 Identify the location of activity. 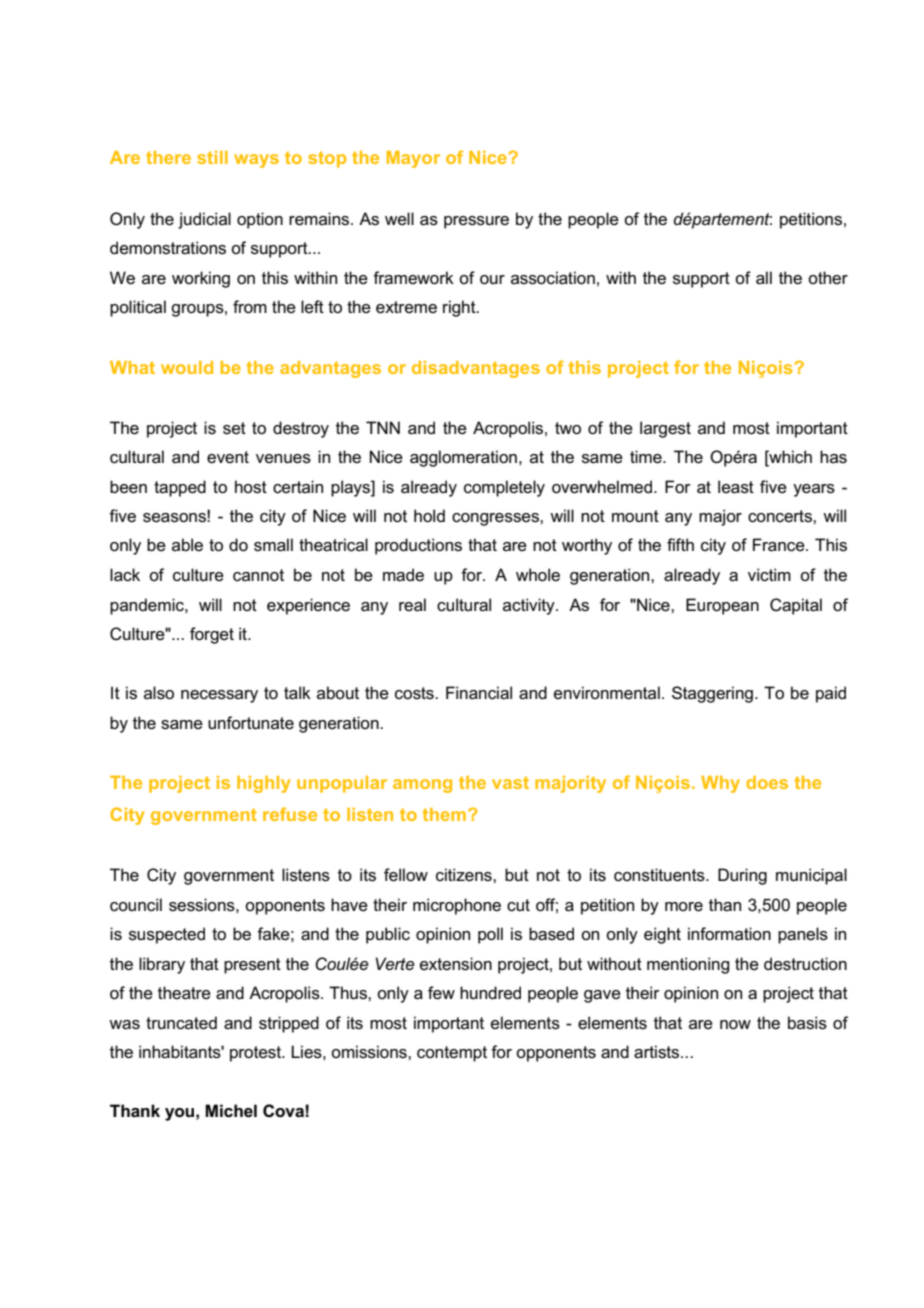
(530, 606).
